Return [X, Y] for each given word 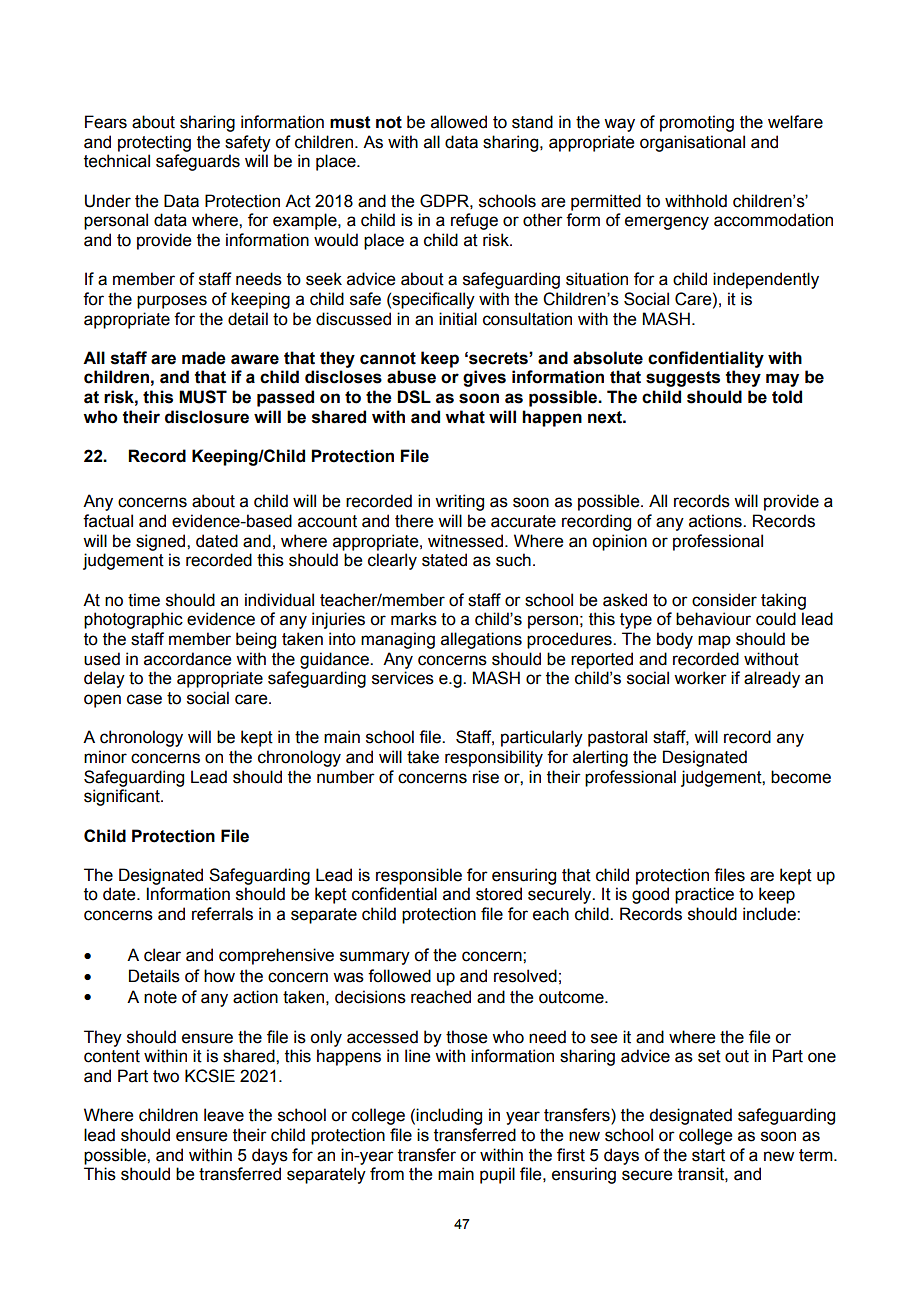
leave [224, 1115]
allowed [459, 122]
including [449, 1116]
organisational [692, 143]
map [714, 642]
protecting [154, 143]
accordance [187, 659]
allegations [481, 640]
